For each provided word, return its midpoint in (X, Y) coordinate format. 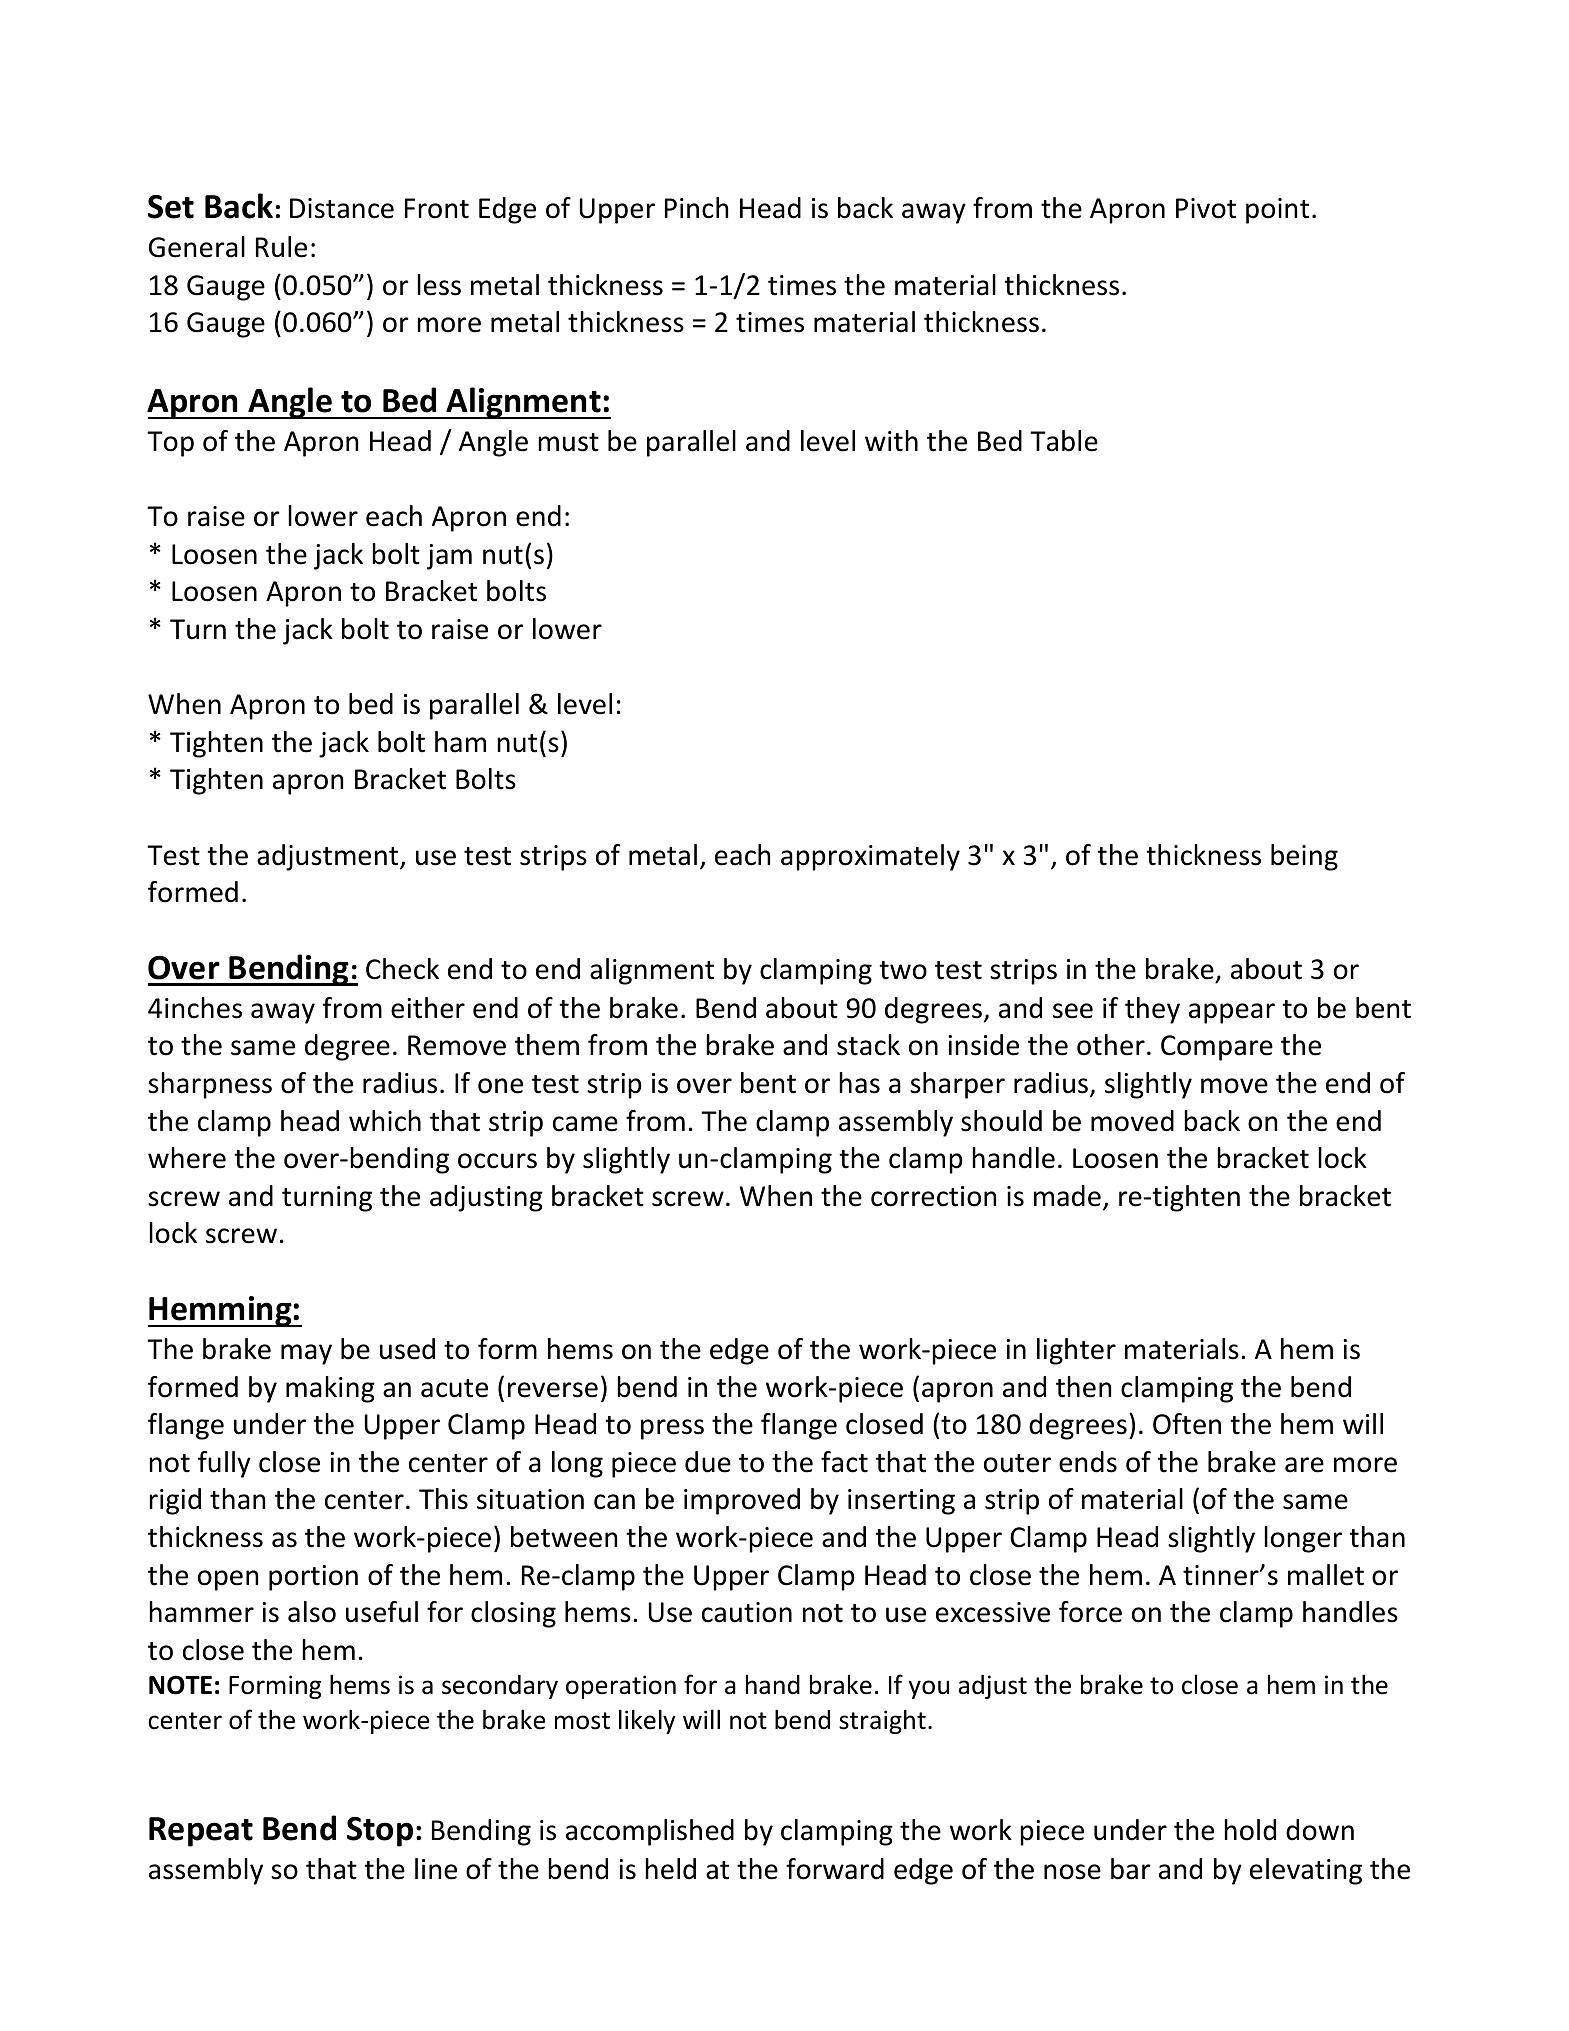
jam (449, 557)
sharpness (210, 1085)
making (330, 1389)
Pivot (1206, 208)
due (708, 1462)
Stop (380, 1832)
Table (1064, 441)
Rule (281, 247)
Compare (1217, 1048)
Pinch (696, 208)
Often (1187, 1424)
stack (868, 1045)
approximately (870, 857)
